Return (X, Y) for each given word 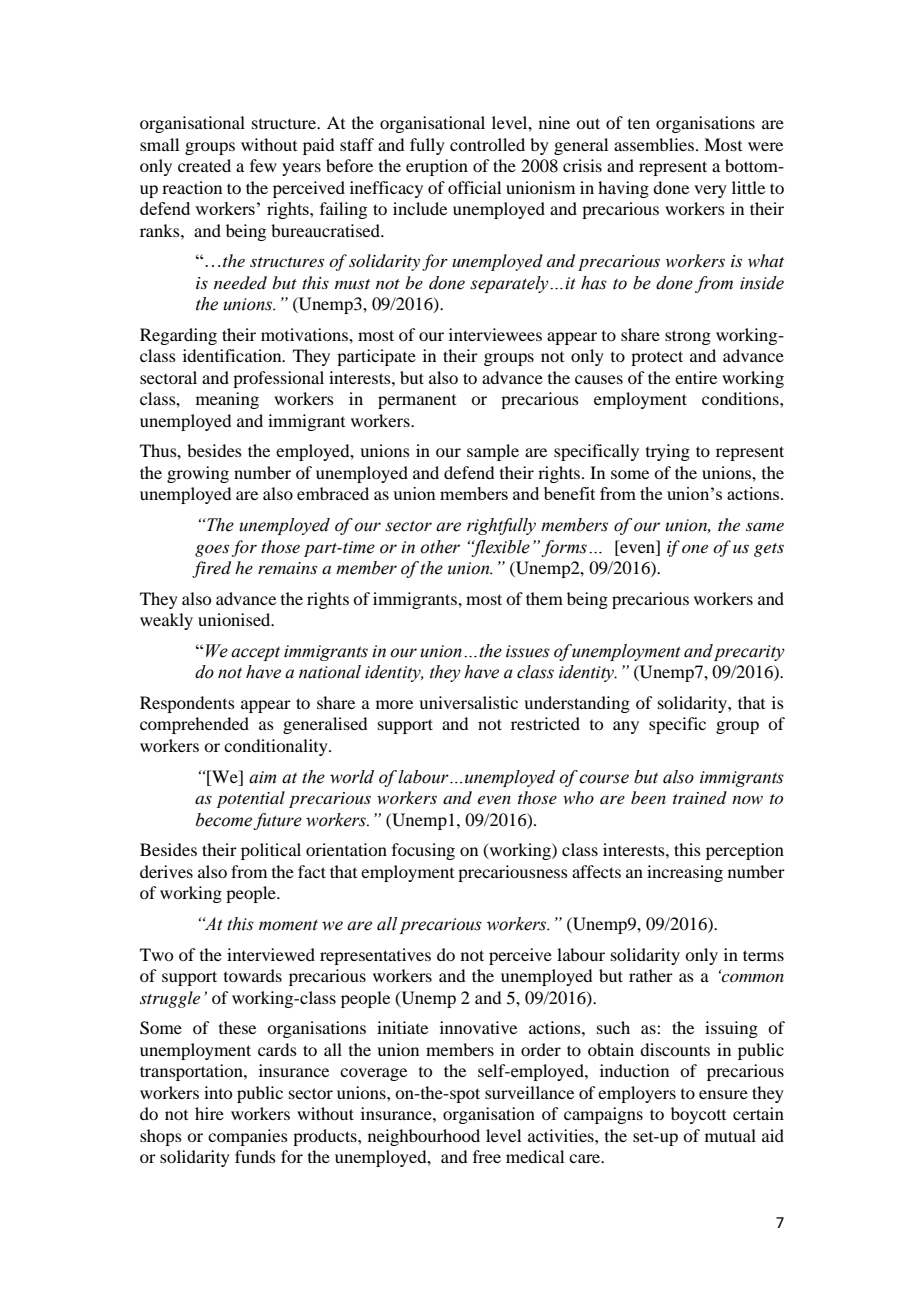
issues (528, 651)
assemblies (654, 144)
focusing (423, 851)
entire (696, 377)
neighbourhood (424, 1137)
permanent (417, 402)
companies (248, 1137)
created (204, 165)
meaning (227, 400)
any (626, 727)
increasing (685, 873)
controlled (487, 144)
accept (255, 654)
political (271, 851)
